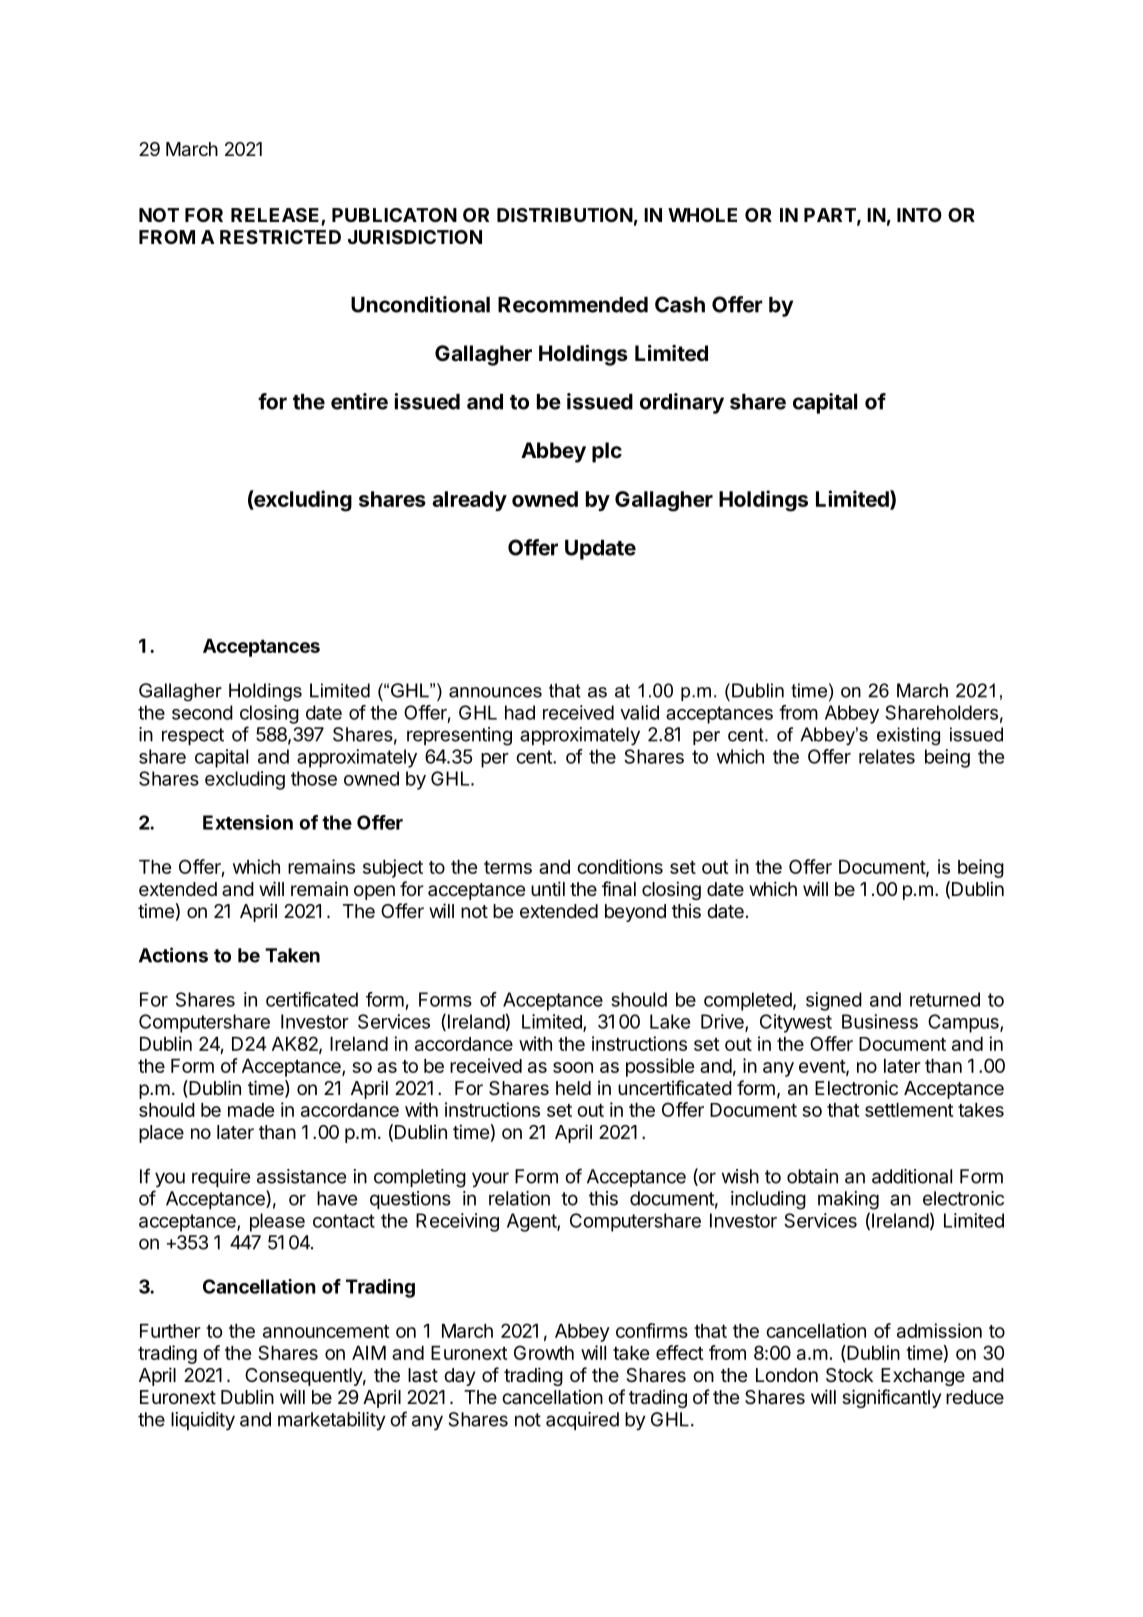 The height and width of the document is (1617, 1143). What do you see at coordinates (620, 866) in the document?
I see `conditions` at bounding box center [620, 866].
